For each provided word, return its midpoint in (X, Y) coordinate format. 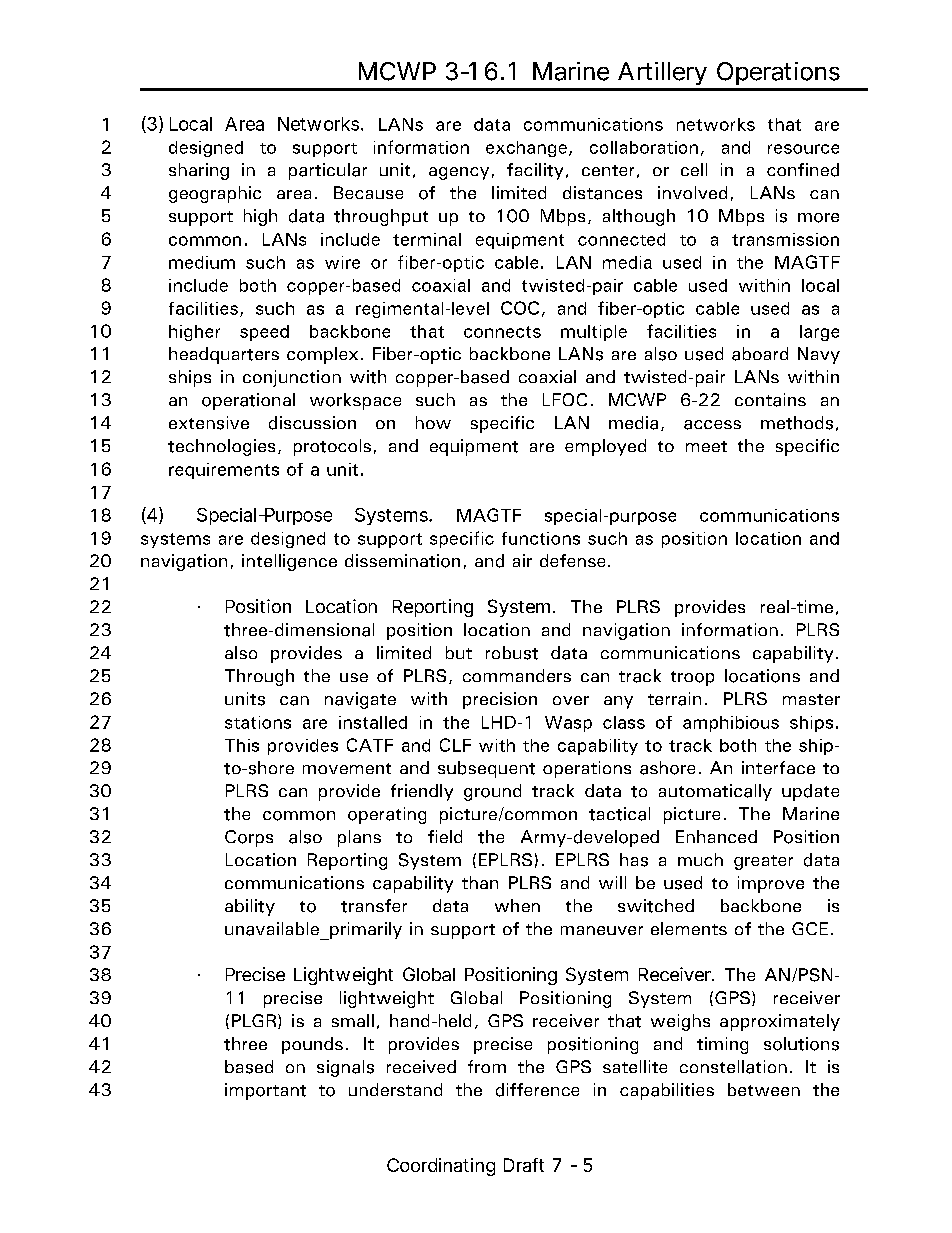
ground (492, 792)
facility (535, 171)
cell (694, 169)
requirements (224, 471)
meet (706, 446)
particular (328, 171)
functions (541, 538)
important (265, 1091)
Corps (249, 838)
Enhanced (716, 836)
